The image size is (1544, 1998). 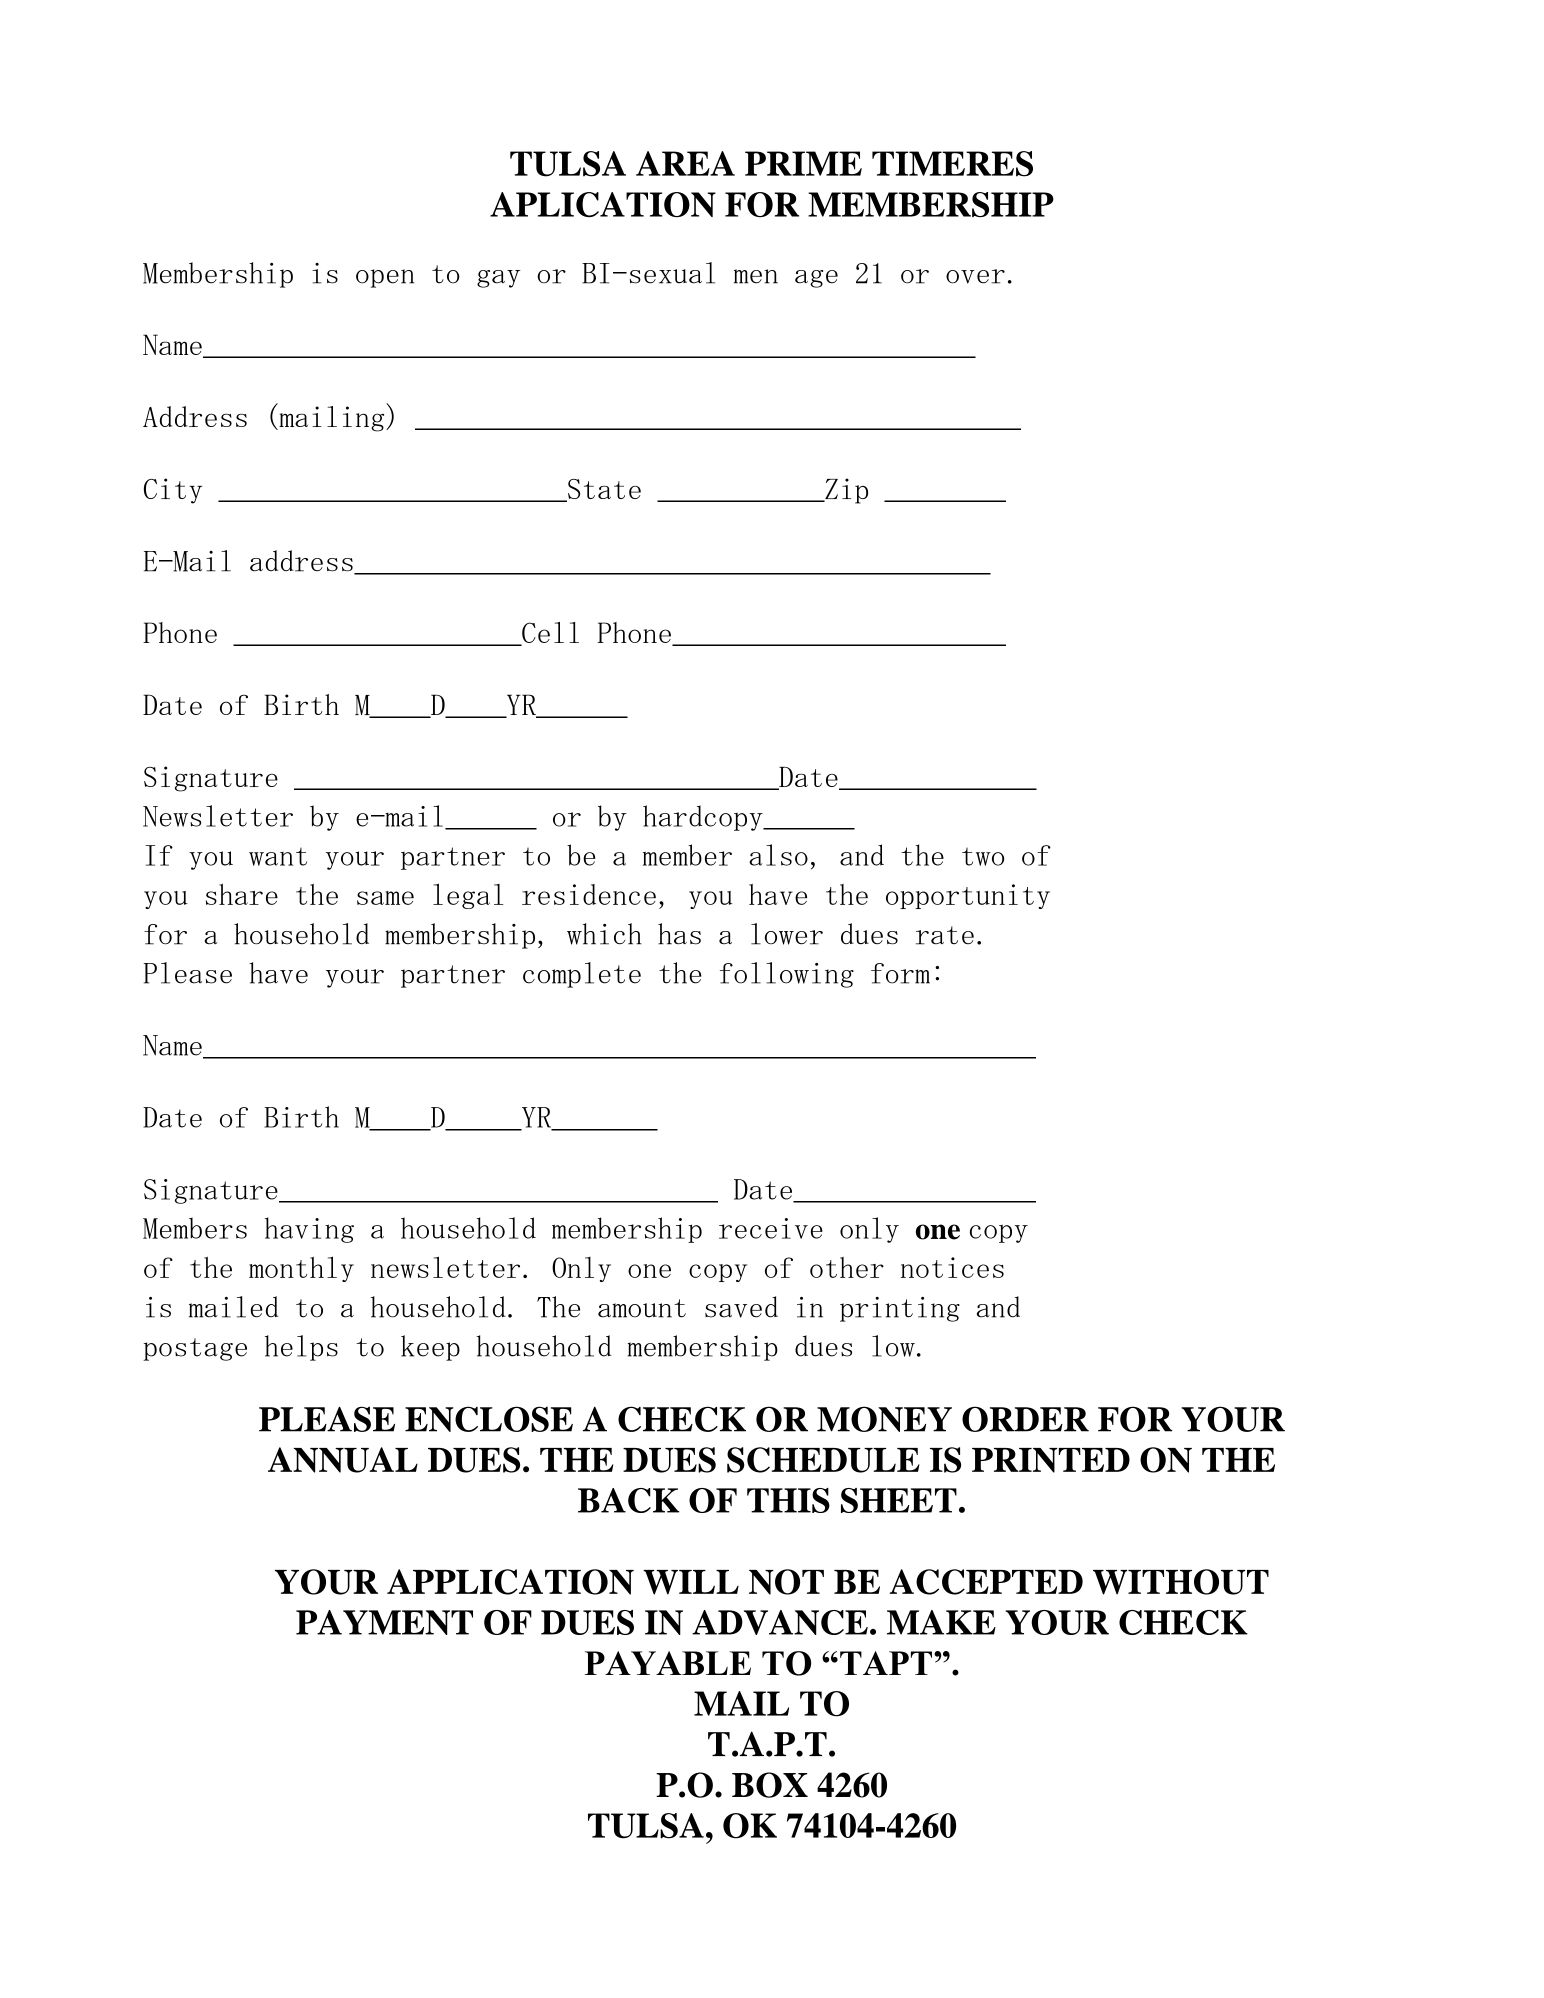 What do you see at coordinates (941, 1622) in the page?
I see `MAKE` at bounding box center [941, 1622].
